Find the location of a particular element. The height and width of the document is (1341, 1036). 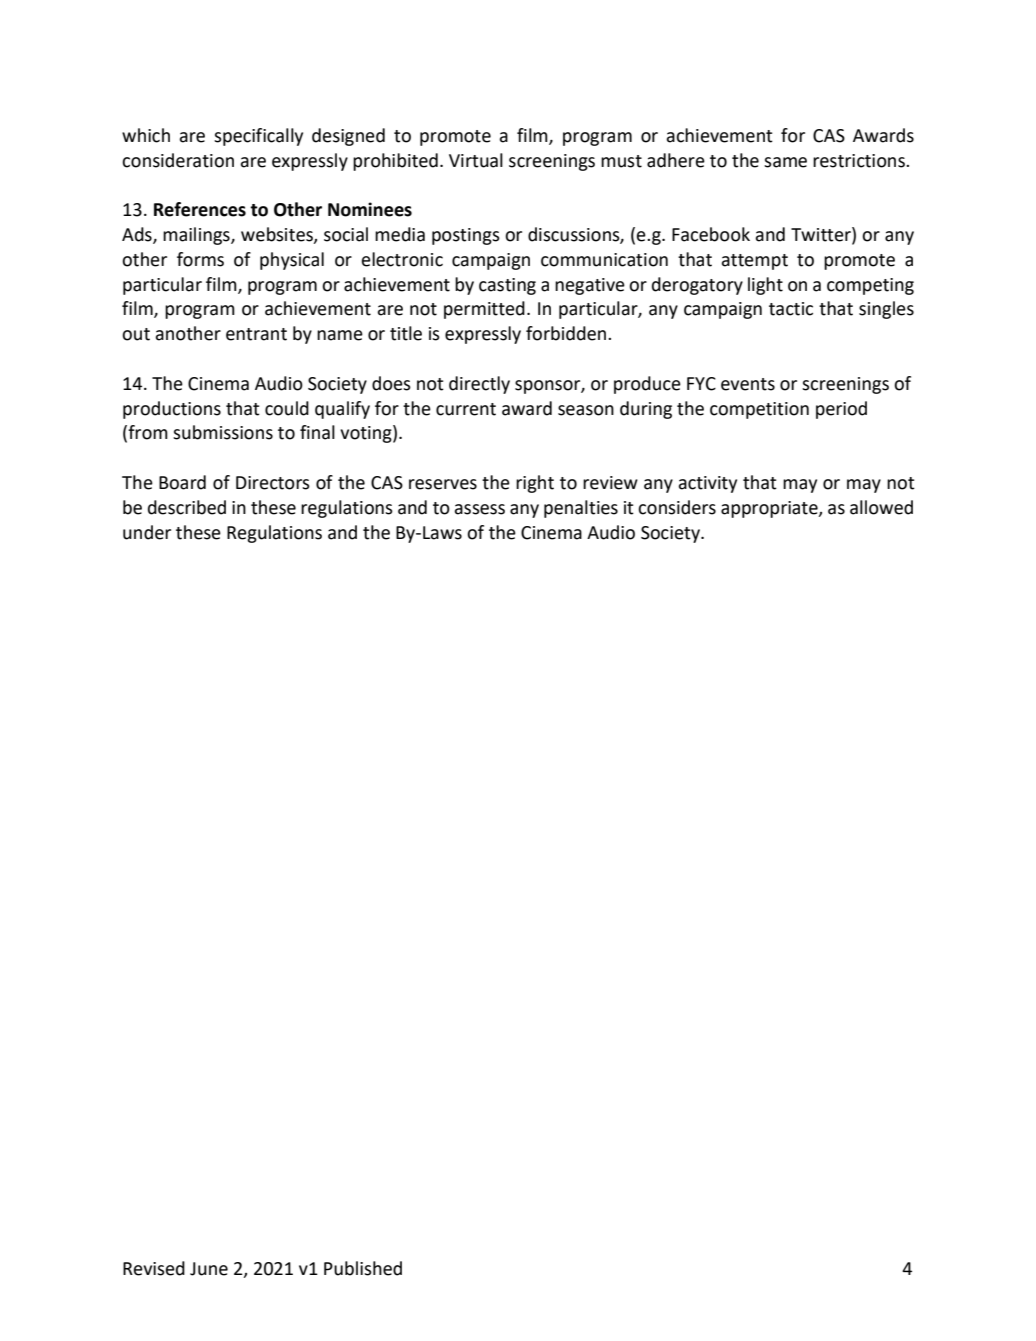

allowed is located at coordinates (881, 507).
